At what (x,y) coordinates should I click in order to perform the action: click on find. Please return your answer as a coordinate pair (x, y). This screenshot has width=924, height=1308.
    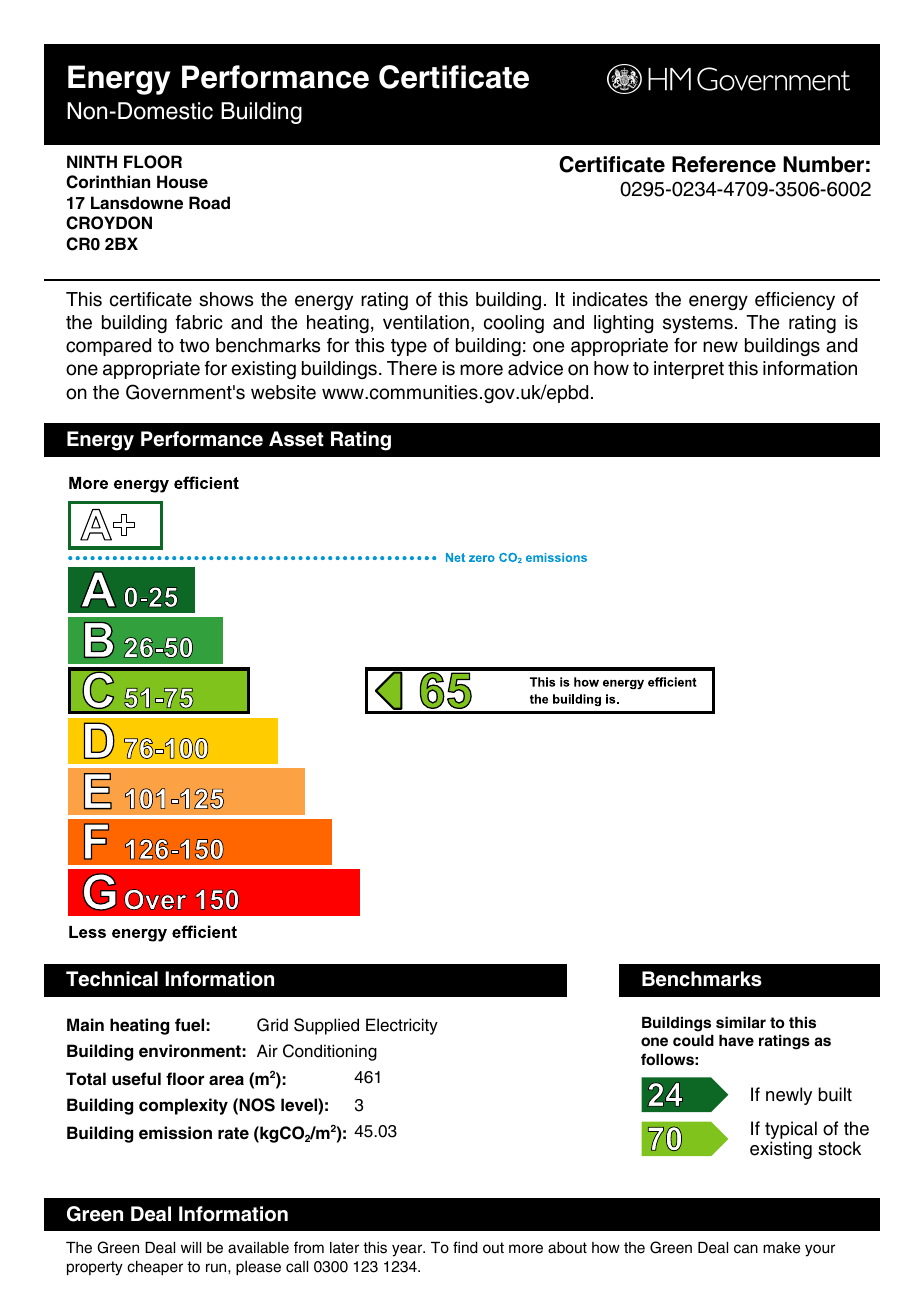
    Looking at the image, I should click on (465, 1247).
